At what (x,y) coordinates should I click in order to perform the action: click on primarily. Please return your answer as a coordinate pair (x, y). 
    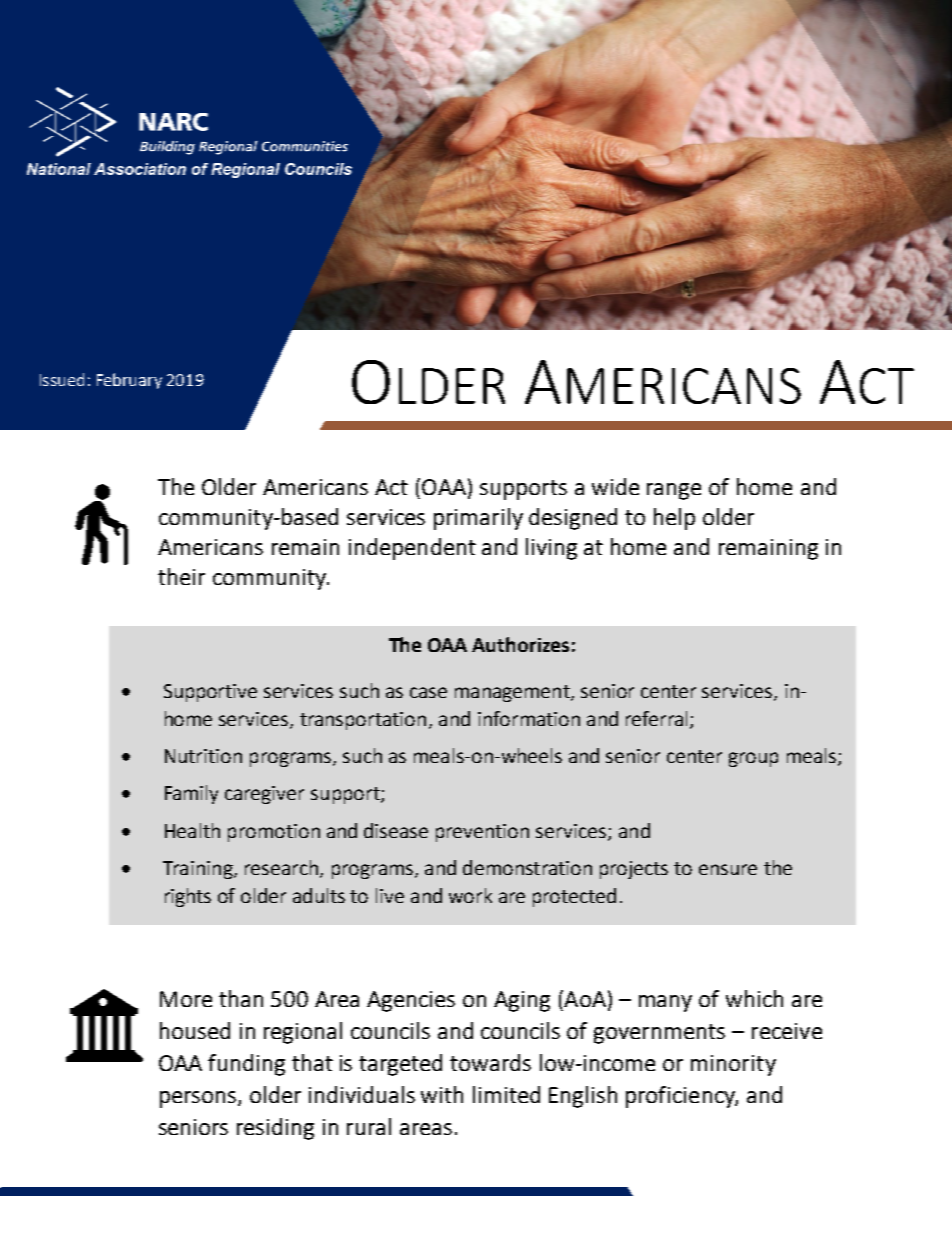
    Looking at the image, I should click on (478, 519).
